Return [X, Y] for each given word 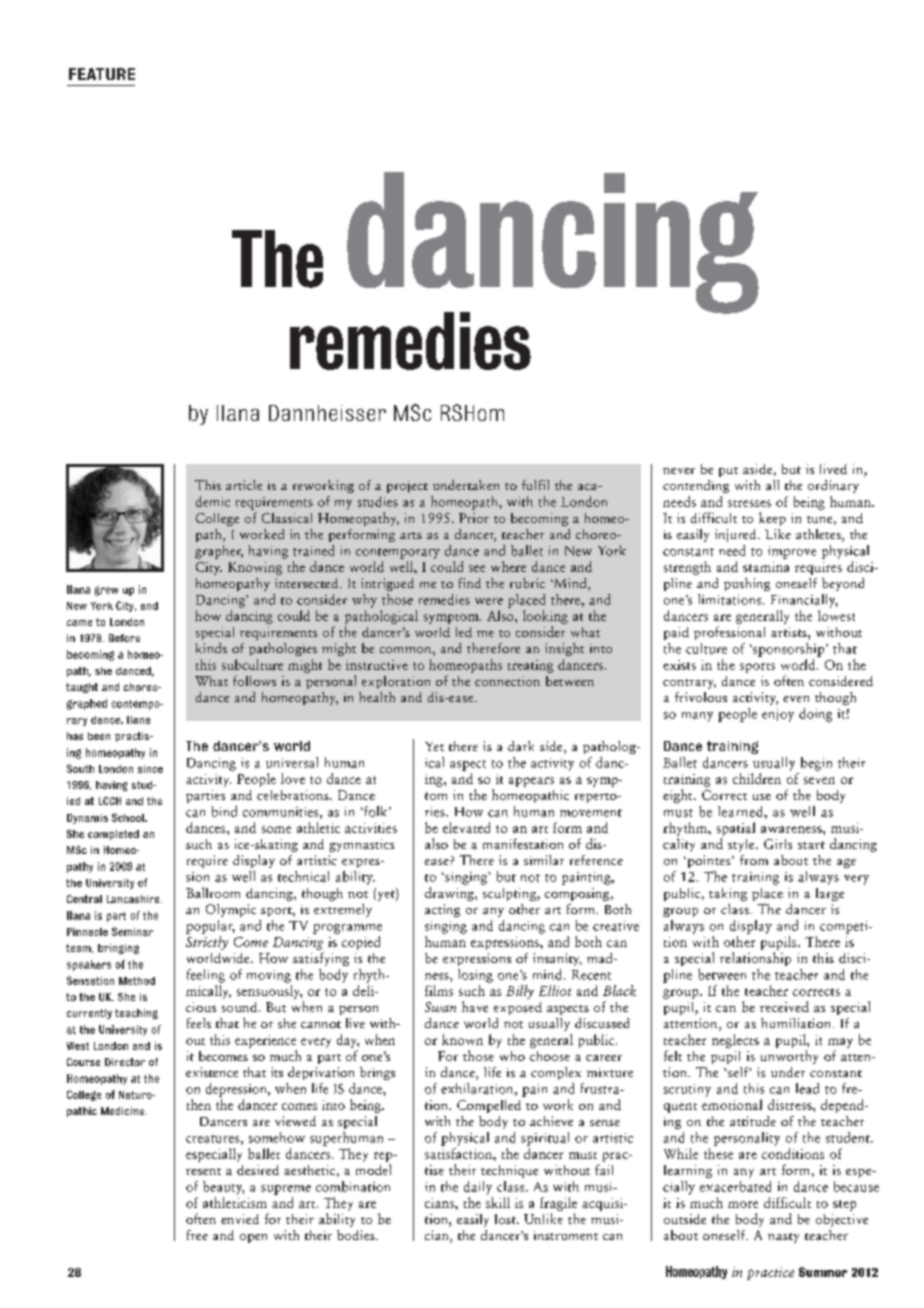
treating [530, 666]
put [728, 472]
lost [506, 1219]
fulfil [535, 485]
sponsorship [789, 650]
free [197, 1235]
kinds [211, 648]
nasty [783, 1238]
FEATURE [102, 74]
